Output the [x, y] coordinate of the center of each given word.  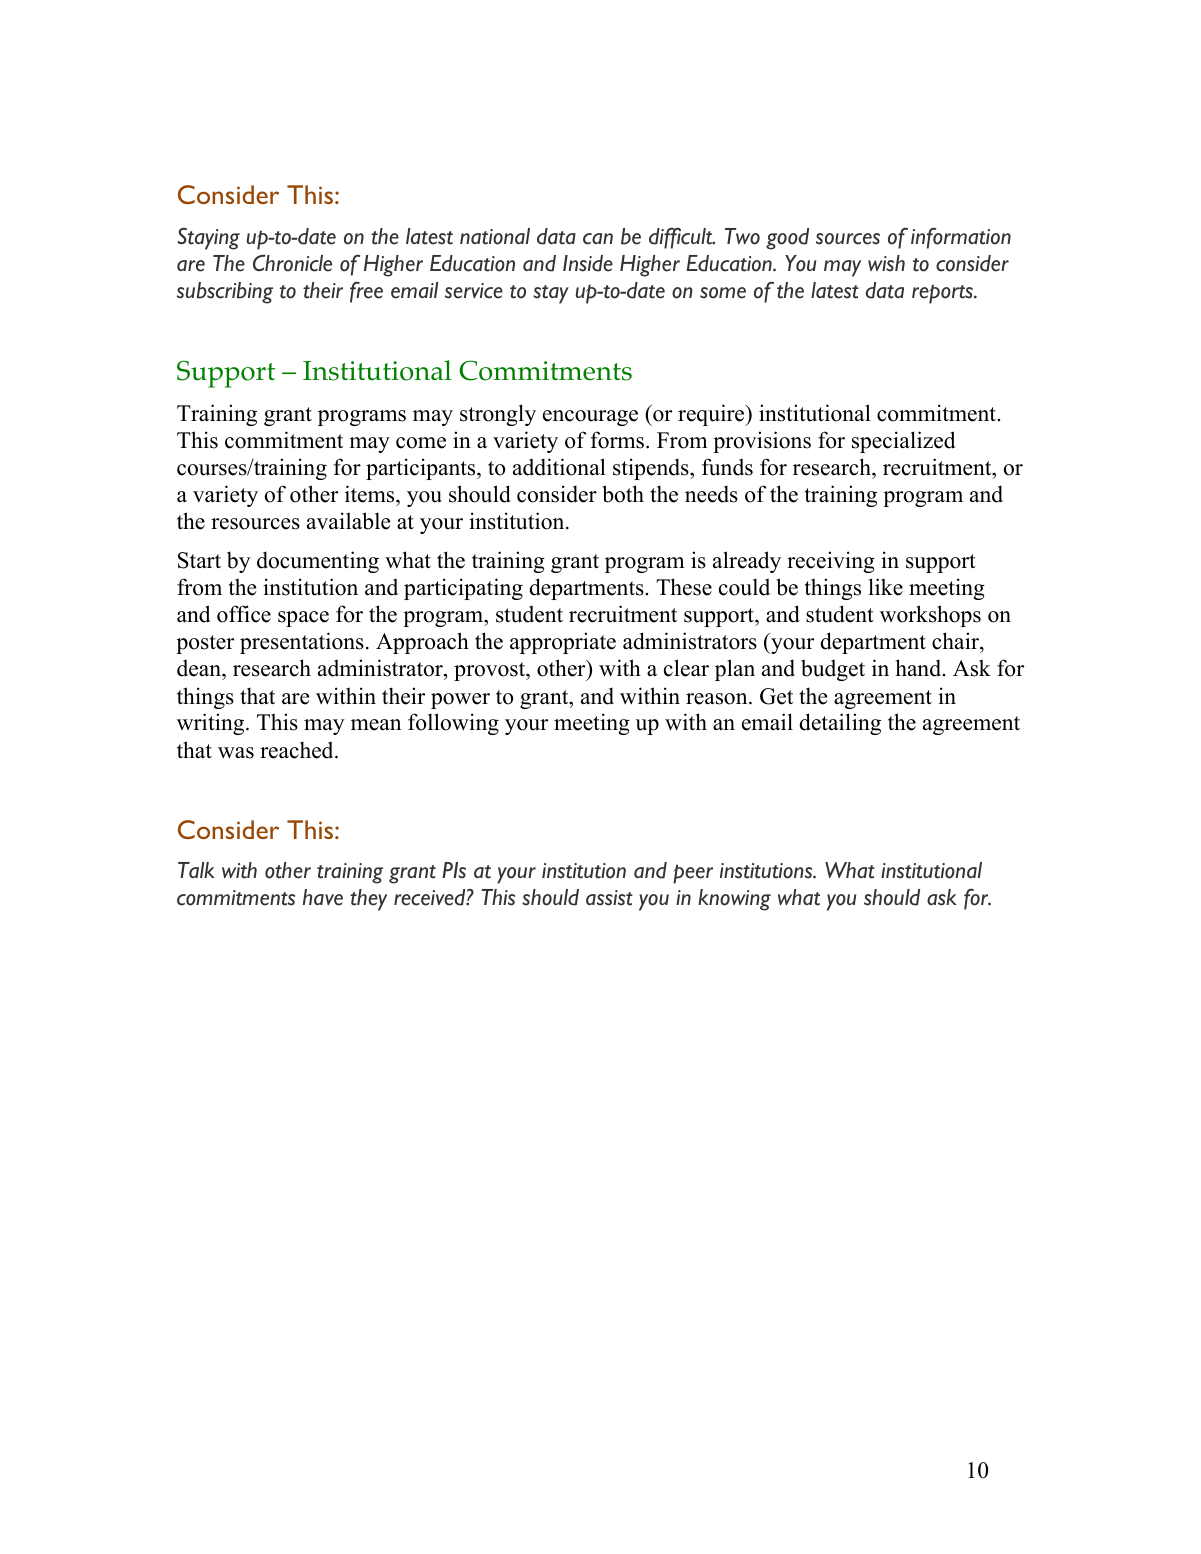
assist [609, 898]
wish [886, 263]
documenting [318, 562]
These [684, 587]
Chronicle [292, 263]
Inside [588, 263]
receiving [831, 562]
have [323, 897]
